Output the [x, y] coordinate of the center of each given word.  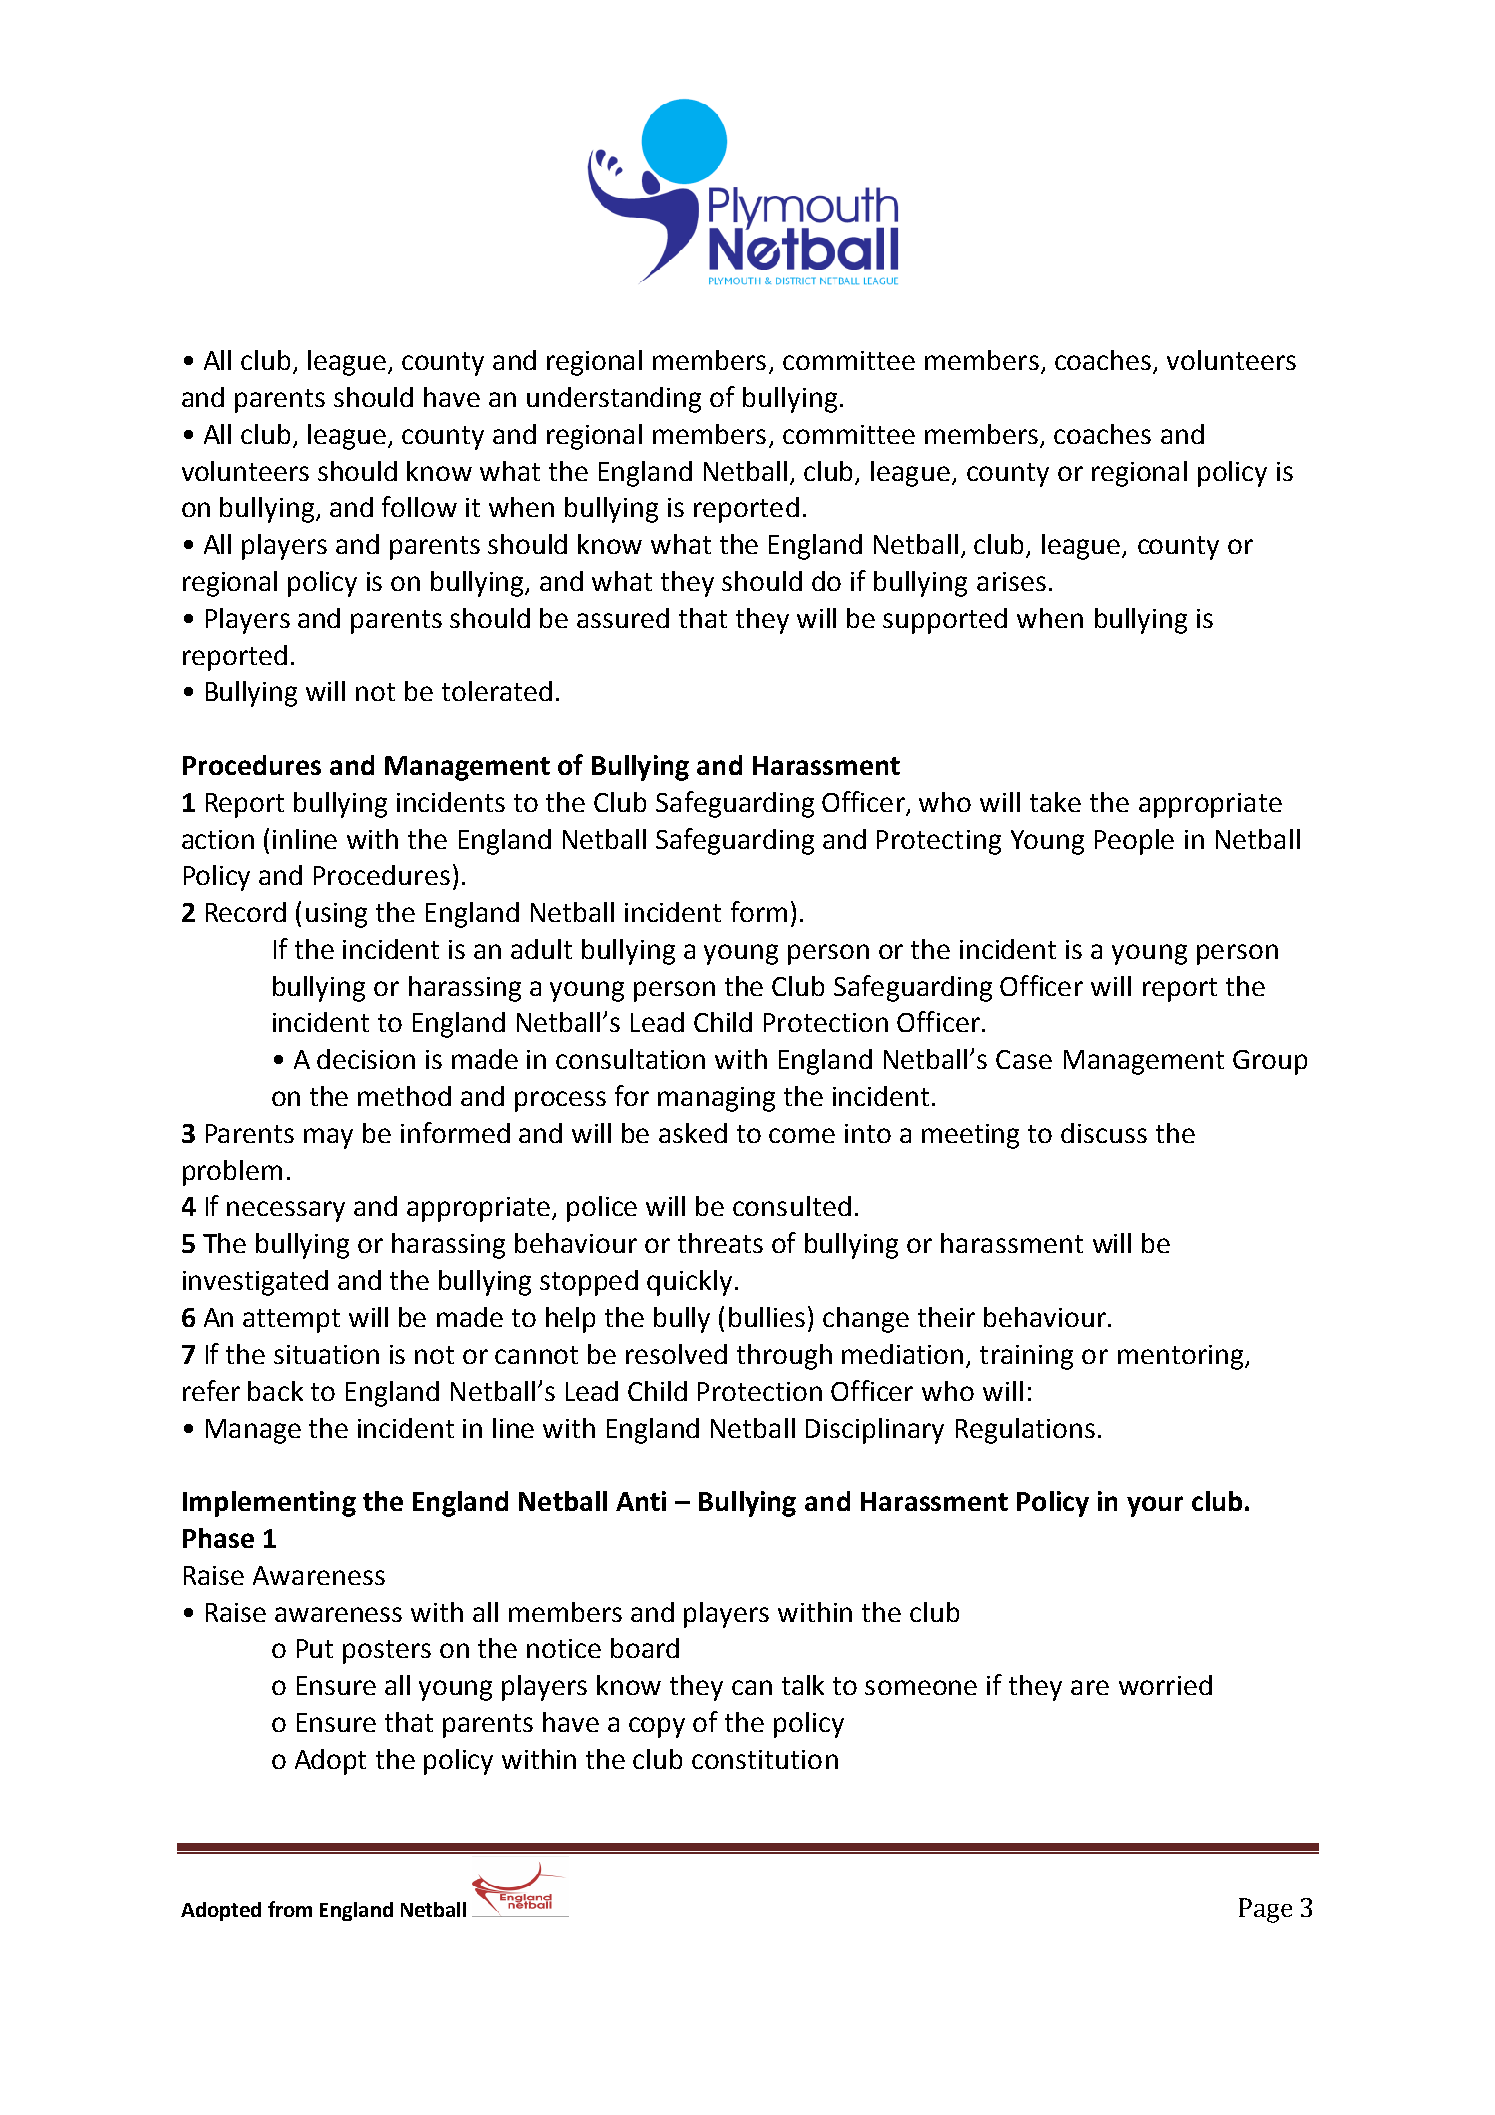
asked [693, 1133]
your [1155, 1506]
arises [1011, 581]
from [290, 1909]
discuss [1104, 1133]
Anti [641, 1501]
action [218, 839]
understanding [614, 400]
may [328, 1138]
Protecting [939, 842]
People [1134, 842]
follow [419, 506]
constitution [765, 1759]
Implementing [269, 1504]
